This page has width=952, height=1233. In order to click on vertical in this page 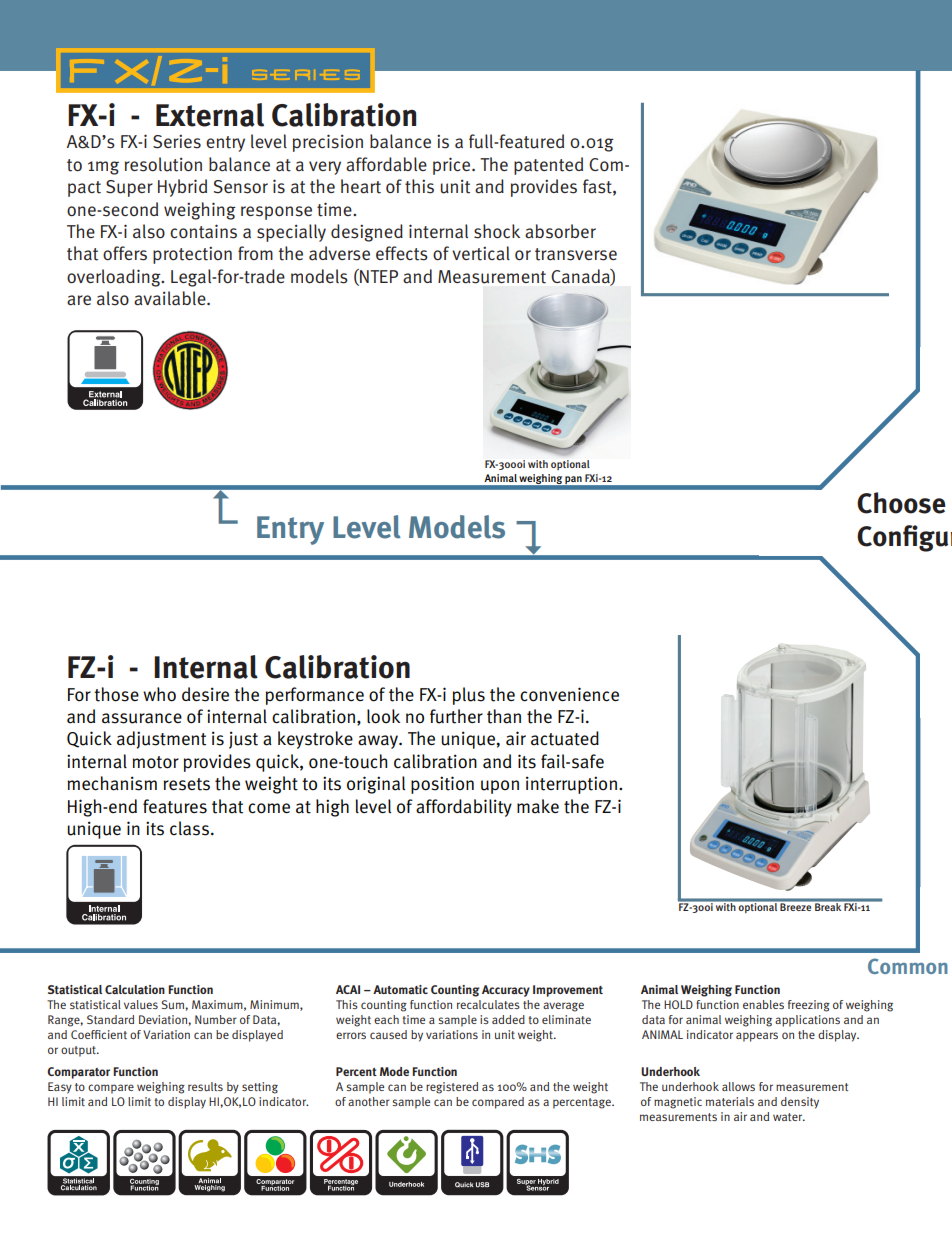, I will do `click(481, 253)`.
